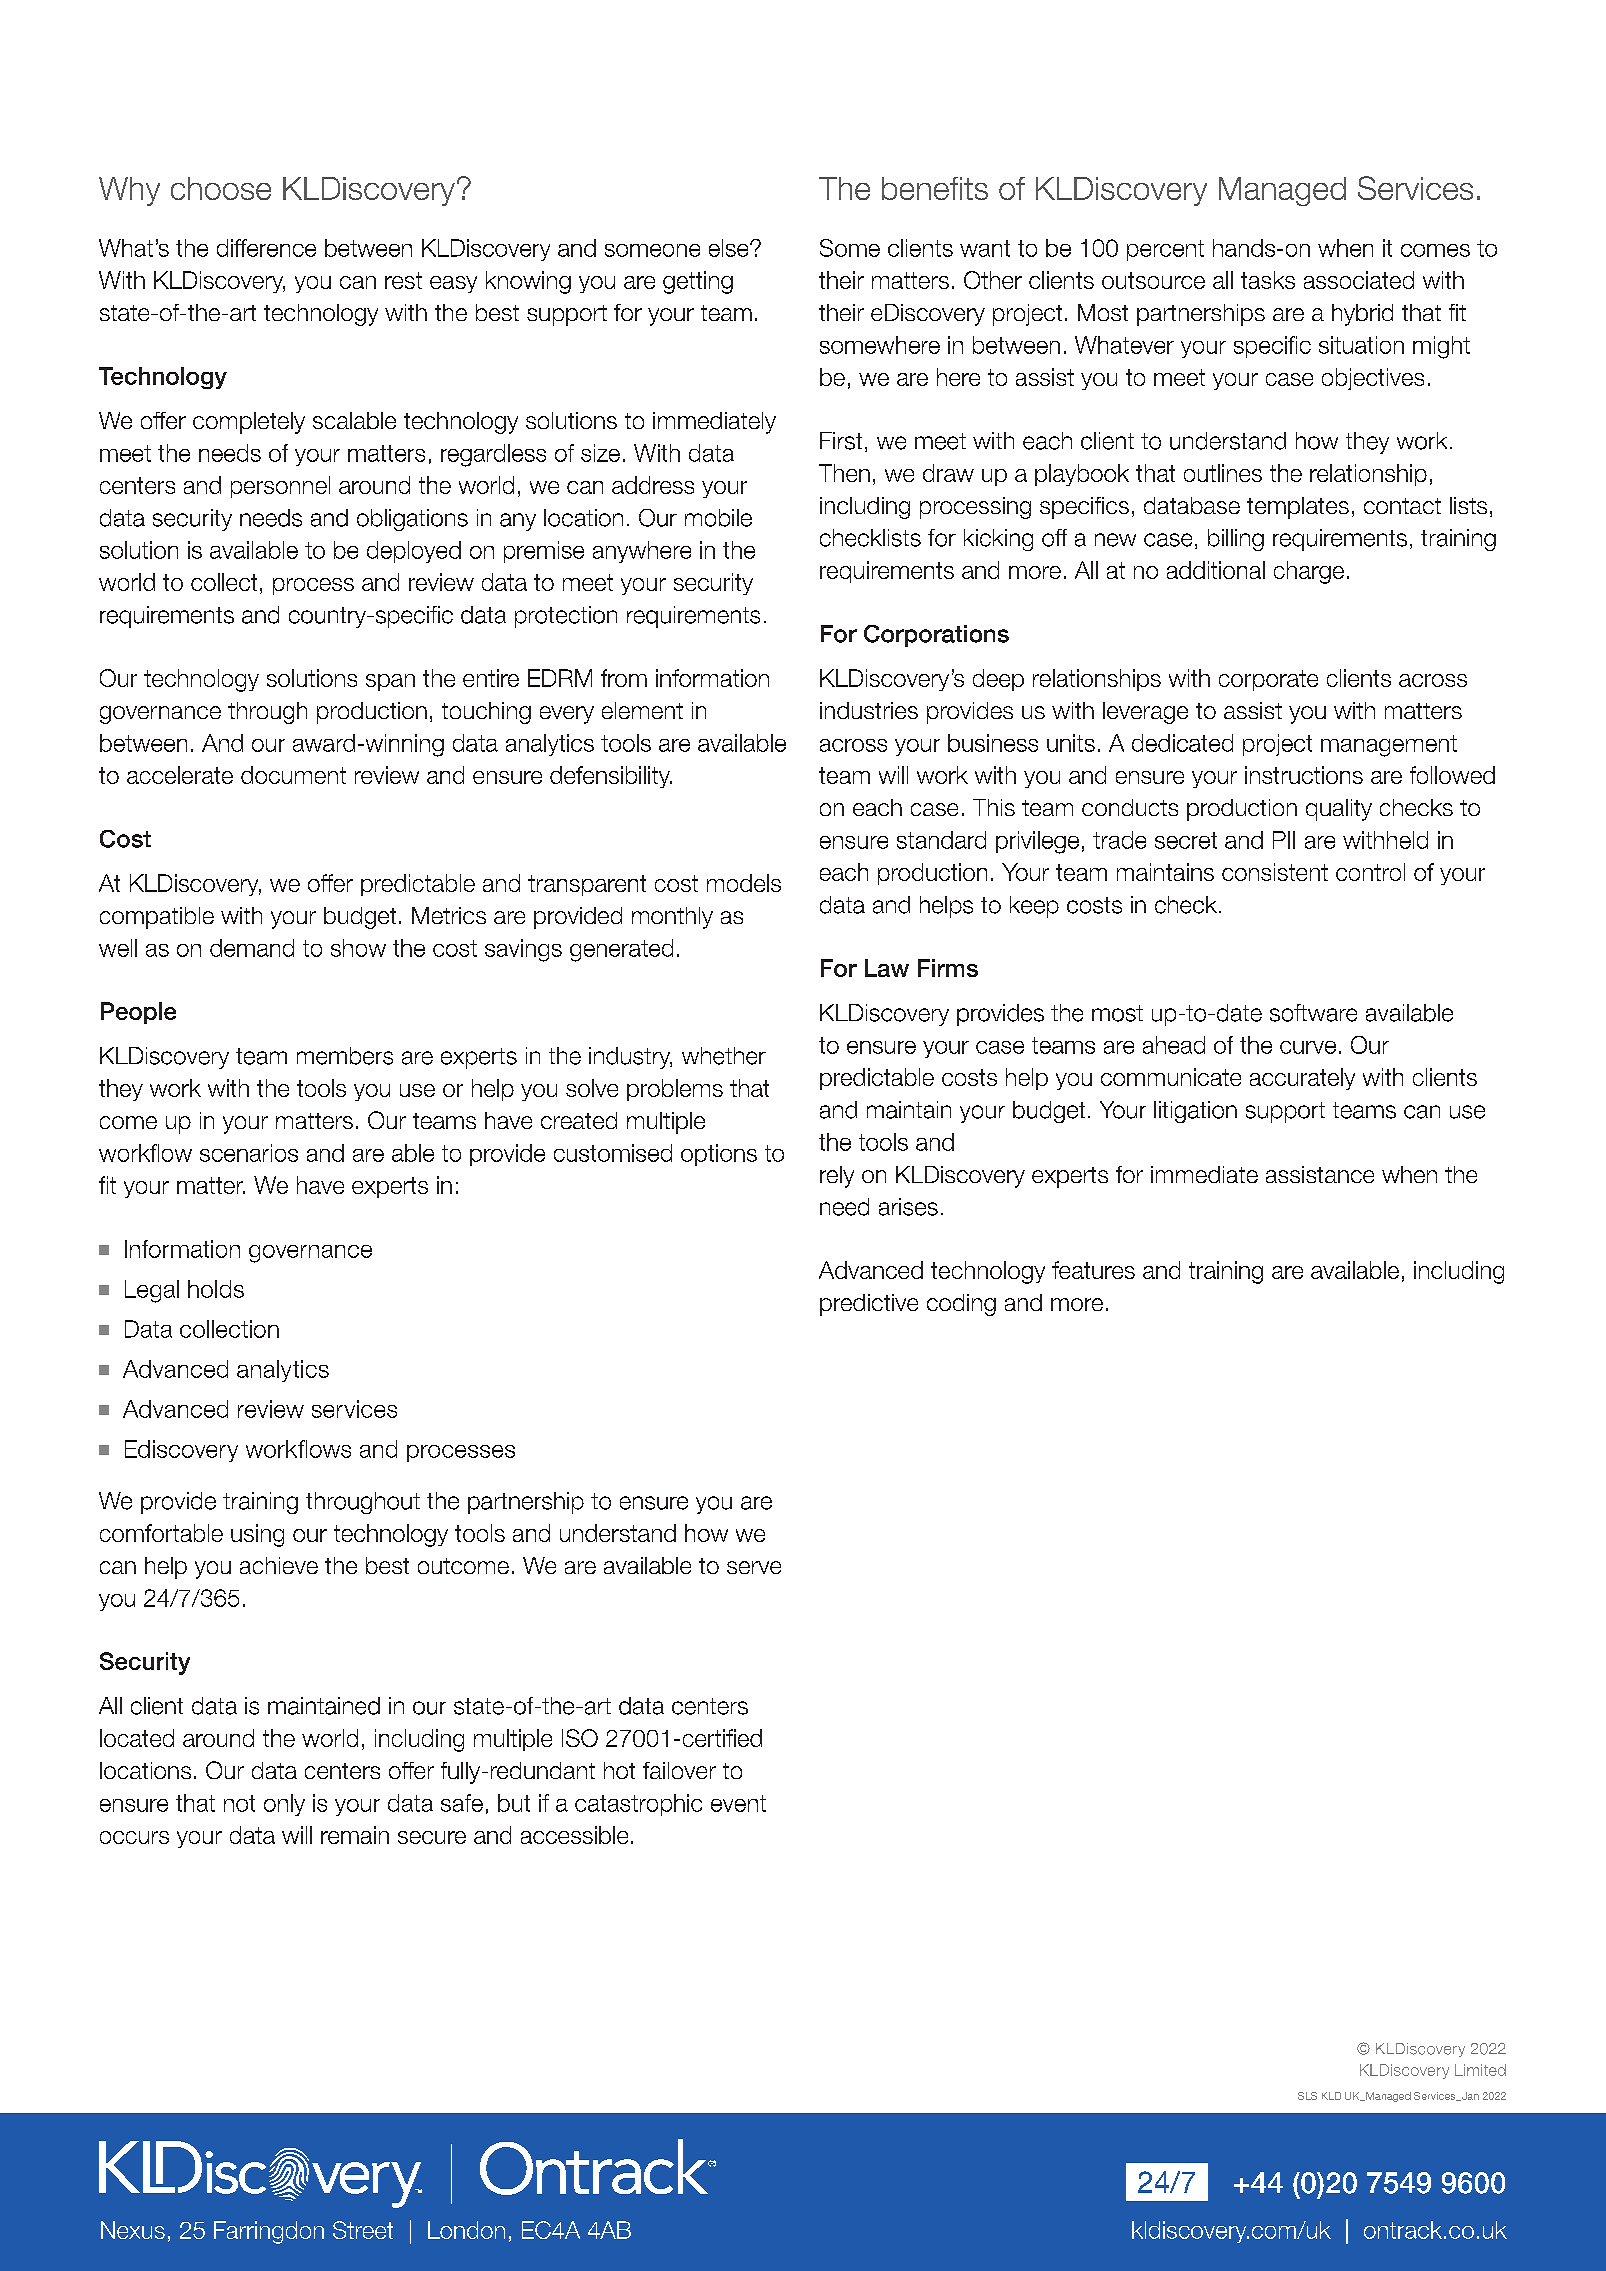  Describe the element at coordinates (284, 1805) in the document. I see `only` at that location.
